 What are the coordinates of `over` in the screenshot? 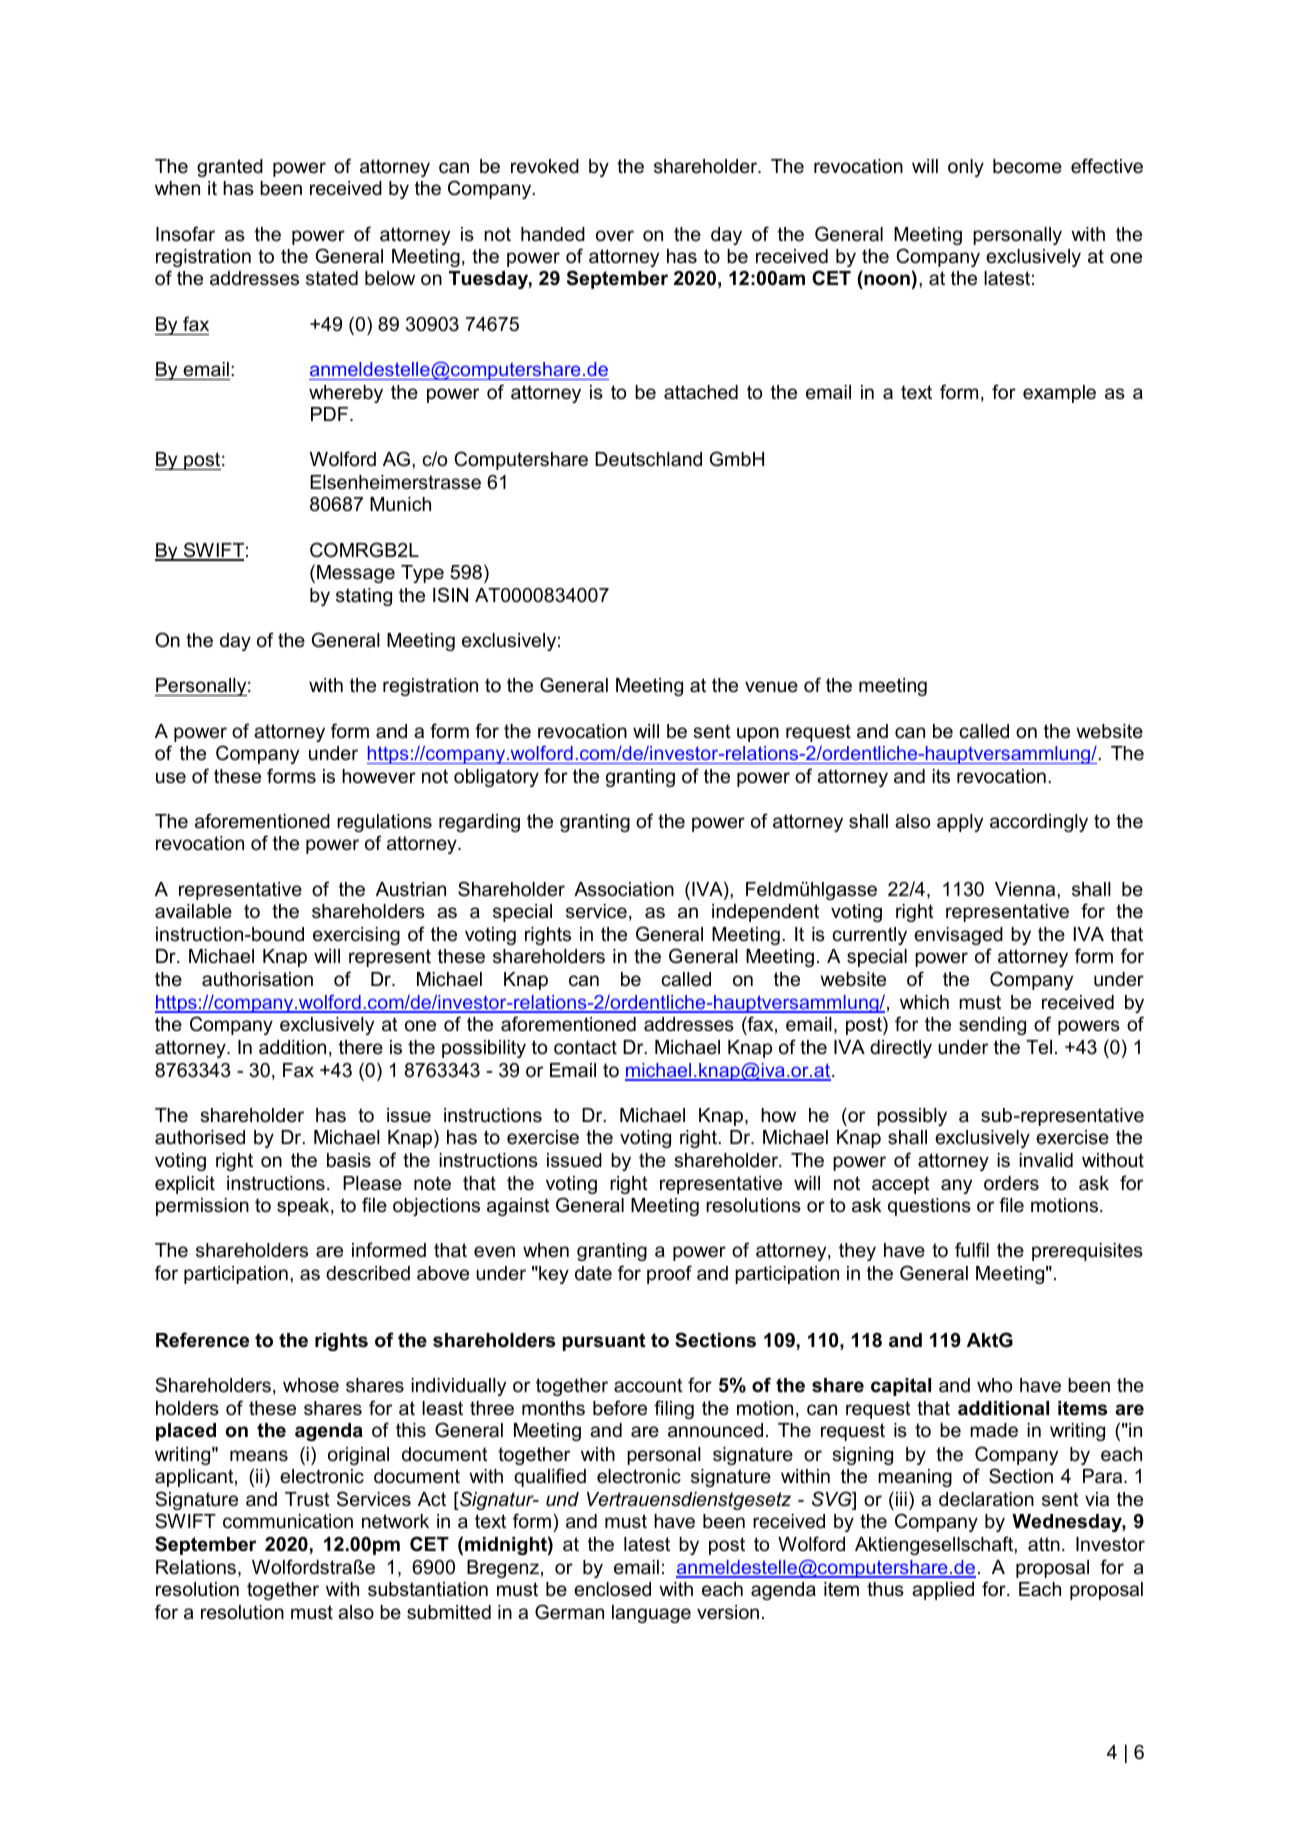 It's located at (615, 236).
